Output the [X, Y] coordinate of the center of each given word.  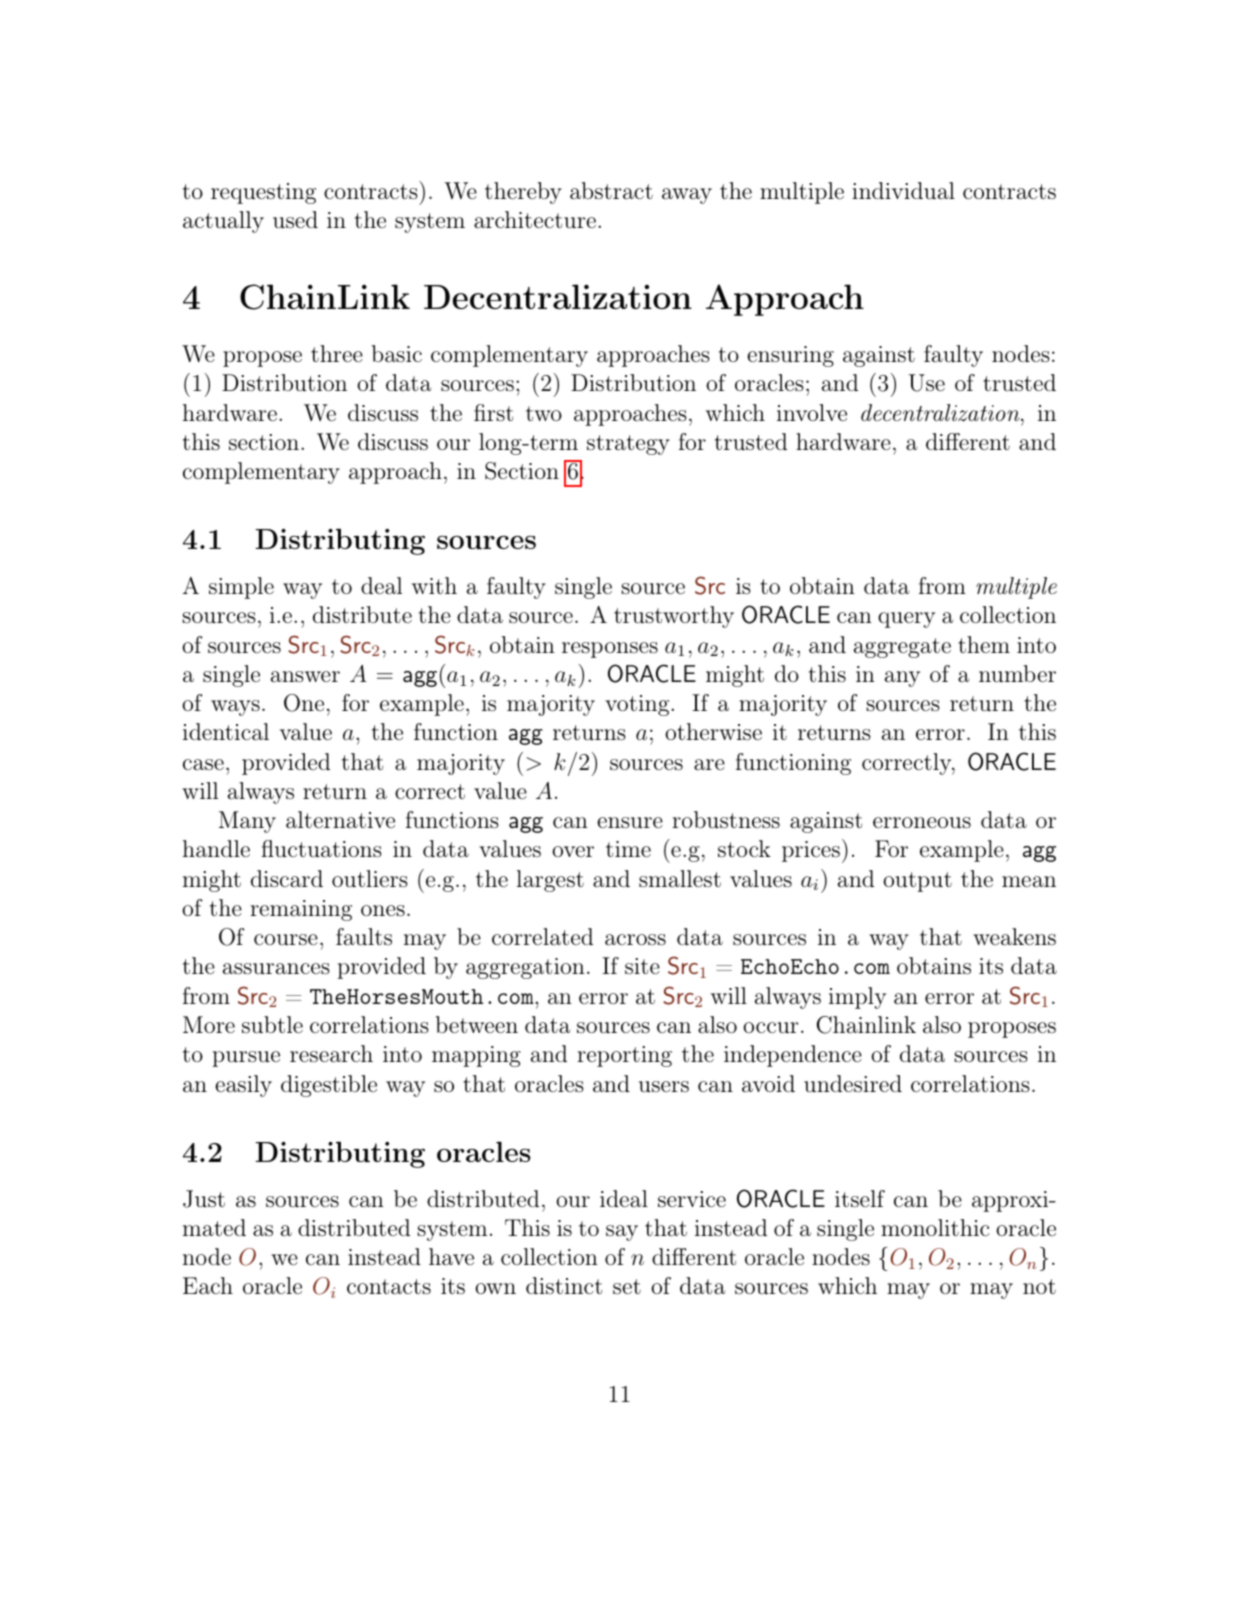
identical [226, 731]
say [622, 1233]
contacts [389, 1286]
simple [241, 588]
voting [637, 705]
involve [812, 412]
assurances [276, 969]
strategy [628, 445]
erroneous [922, 822]
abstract [611, 191]
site [642, 966]
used [295, 220]
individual [903, 191]
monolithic [935, 1227]
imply [857, 998]
